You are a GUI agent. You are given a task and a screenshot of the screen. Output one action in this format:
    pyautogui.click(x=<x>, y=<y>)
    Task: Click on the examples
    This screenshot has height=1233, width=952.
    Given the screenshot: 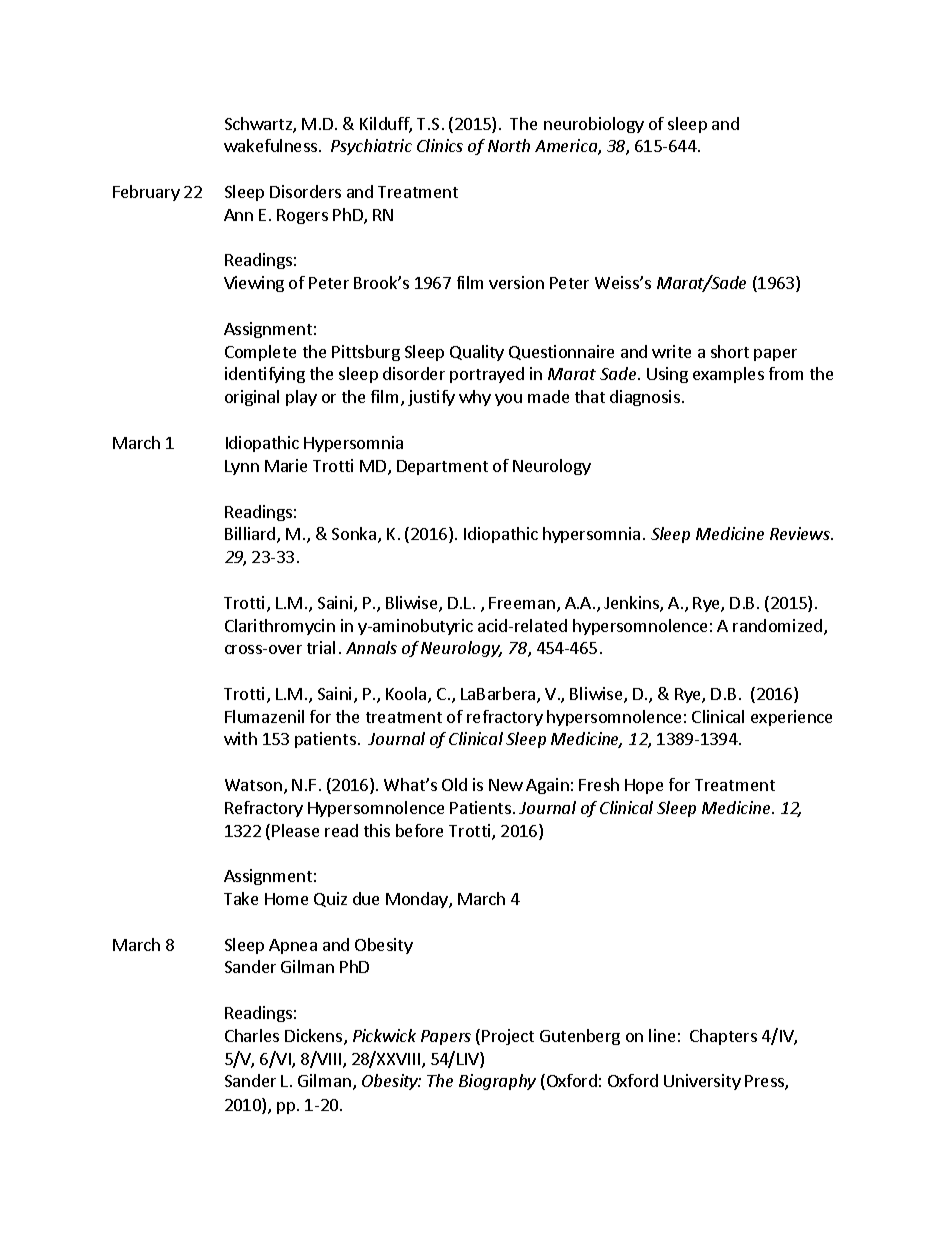 What is the action you would take?
    pyautogui.click(x=728, y=375)
